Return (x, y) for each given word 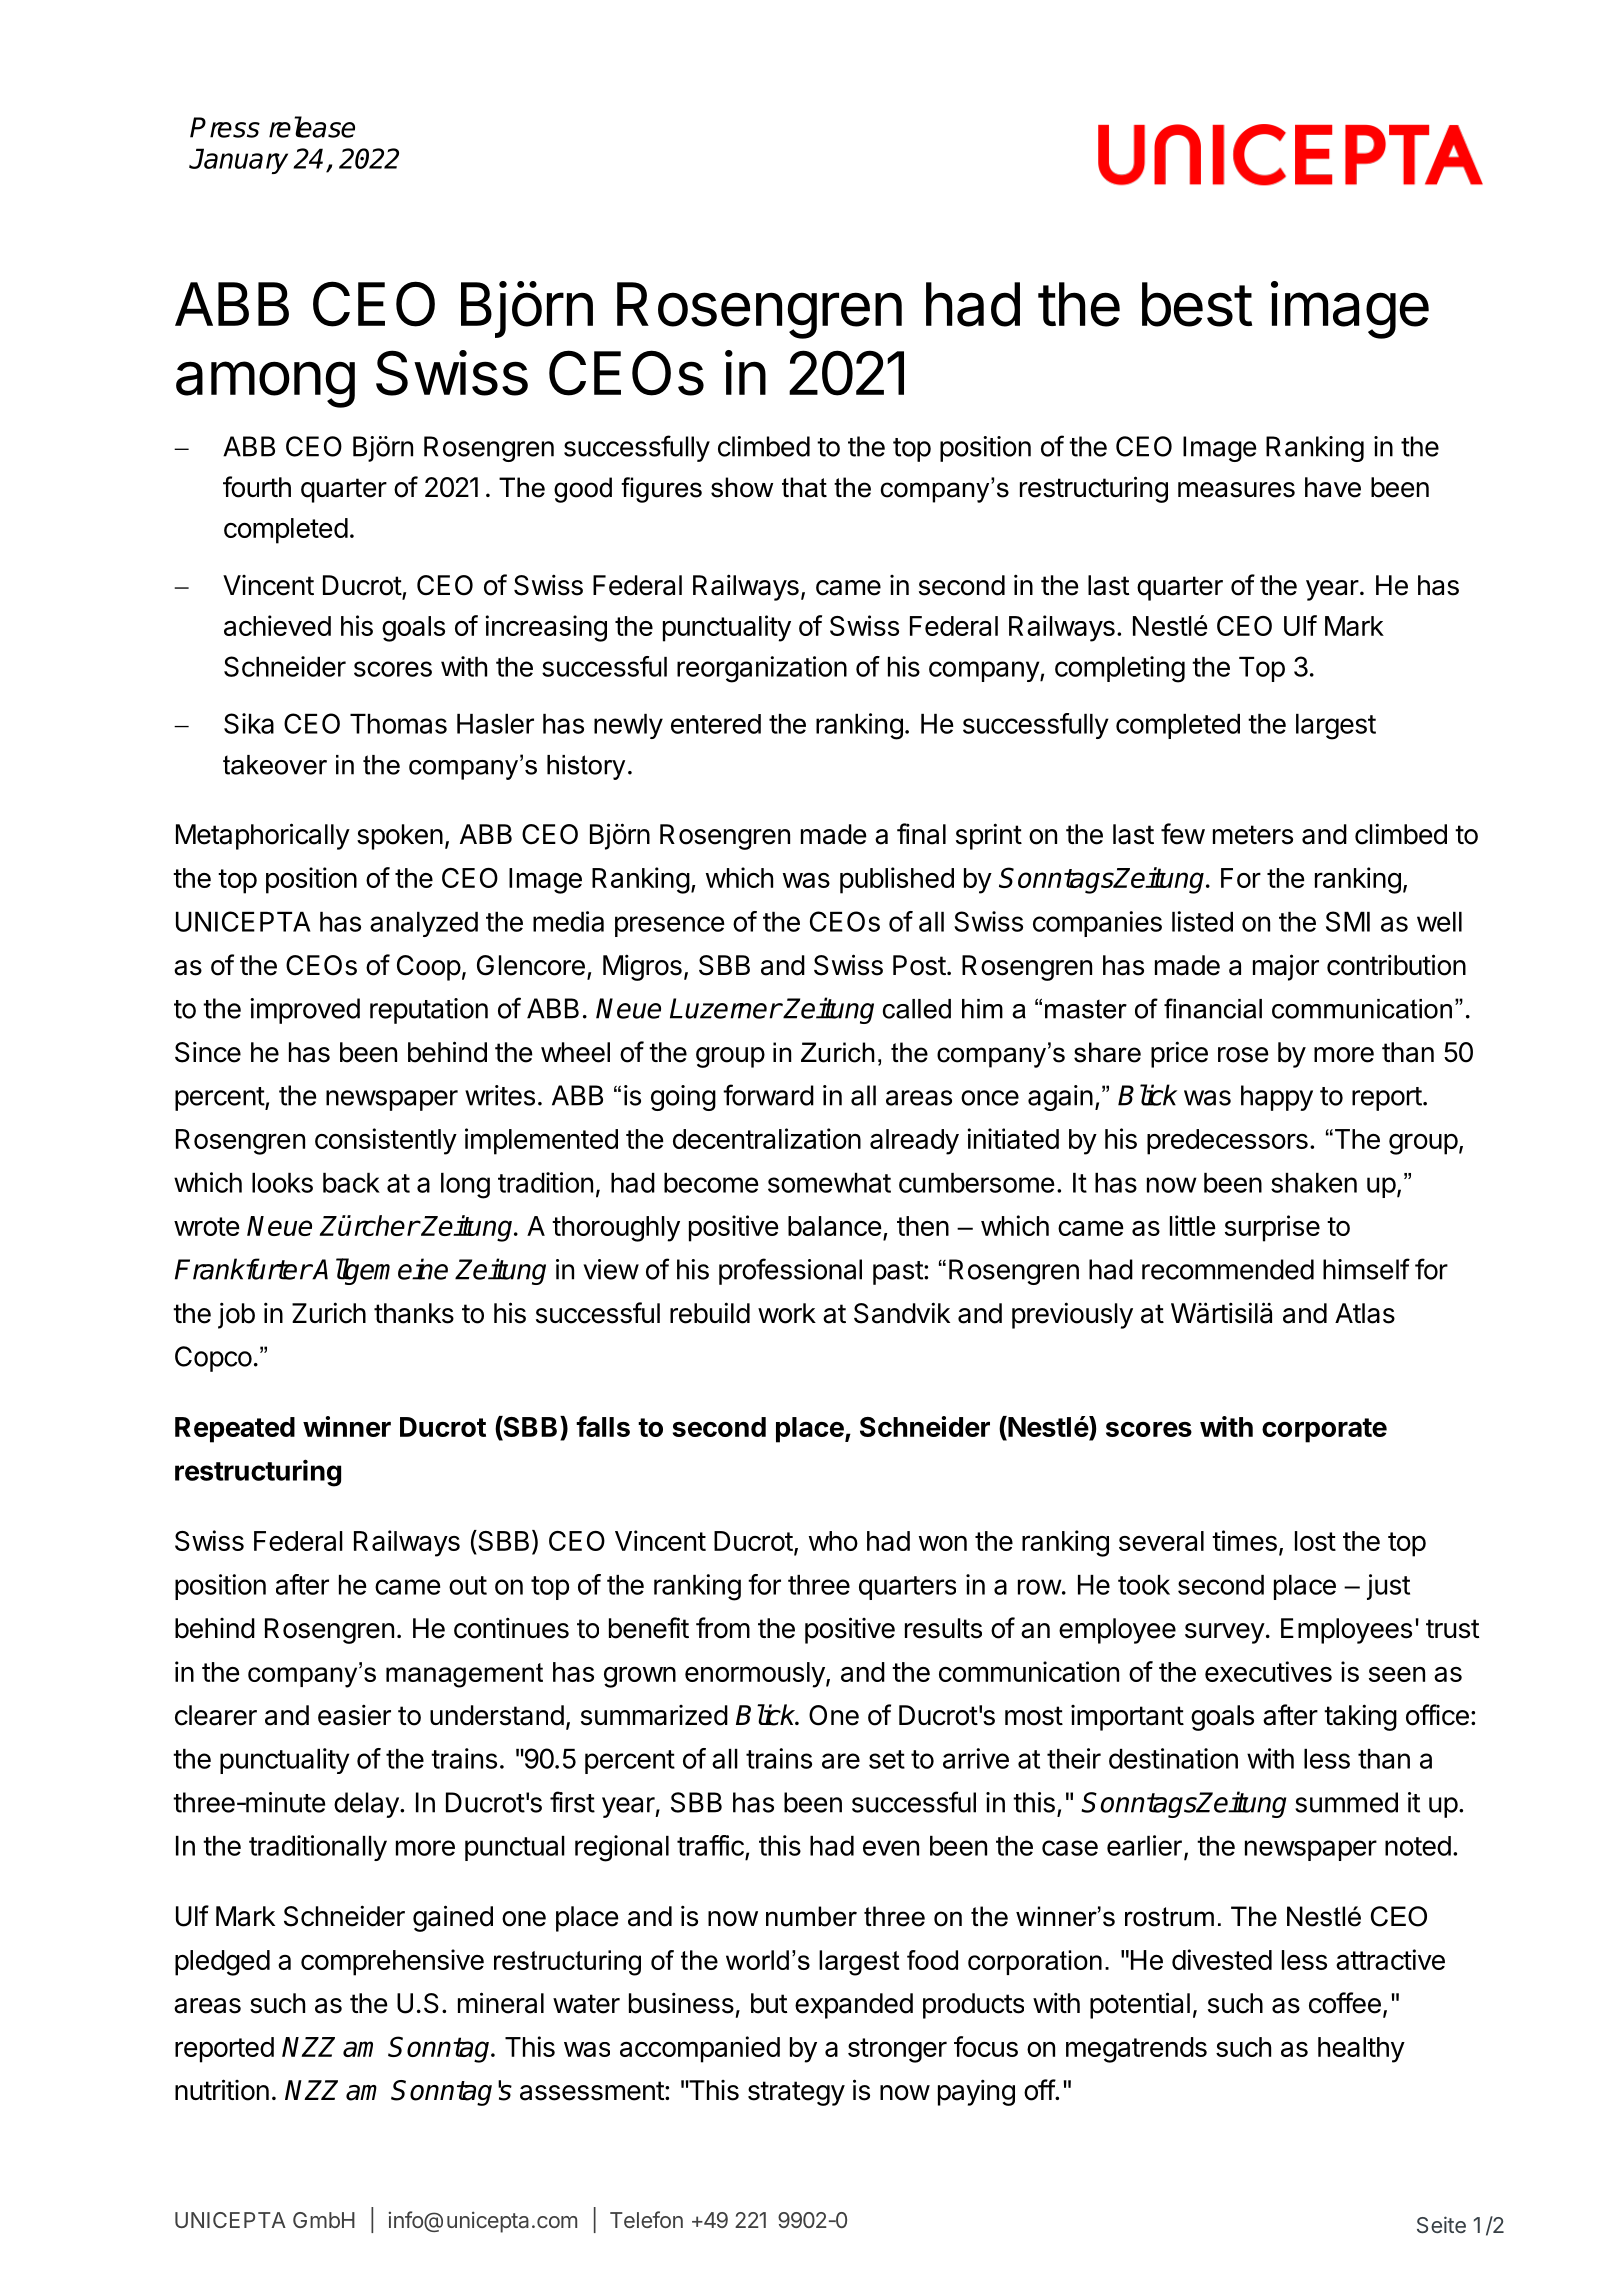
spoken (400, 837)
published (897, 880)
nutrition (222, 2090)
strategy (796, 2093)
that (804, 487)
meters (1253, 835)
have (1333, 487)
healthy (1361, 2050)
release (312, 127)
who (833, 1541)
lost (1315, 1541)
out (468, 1585)
